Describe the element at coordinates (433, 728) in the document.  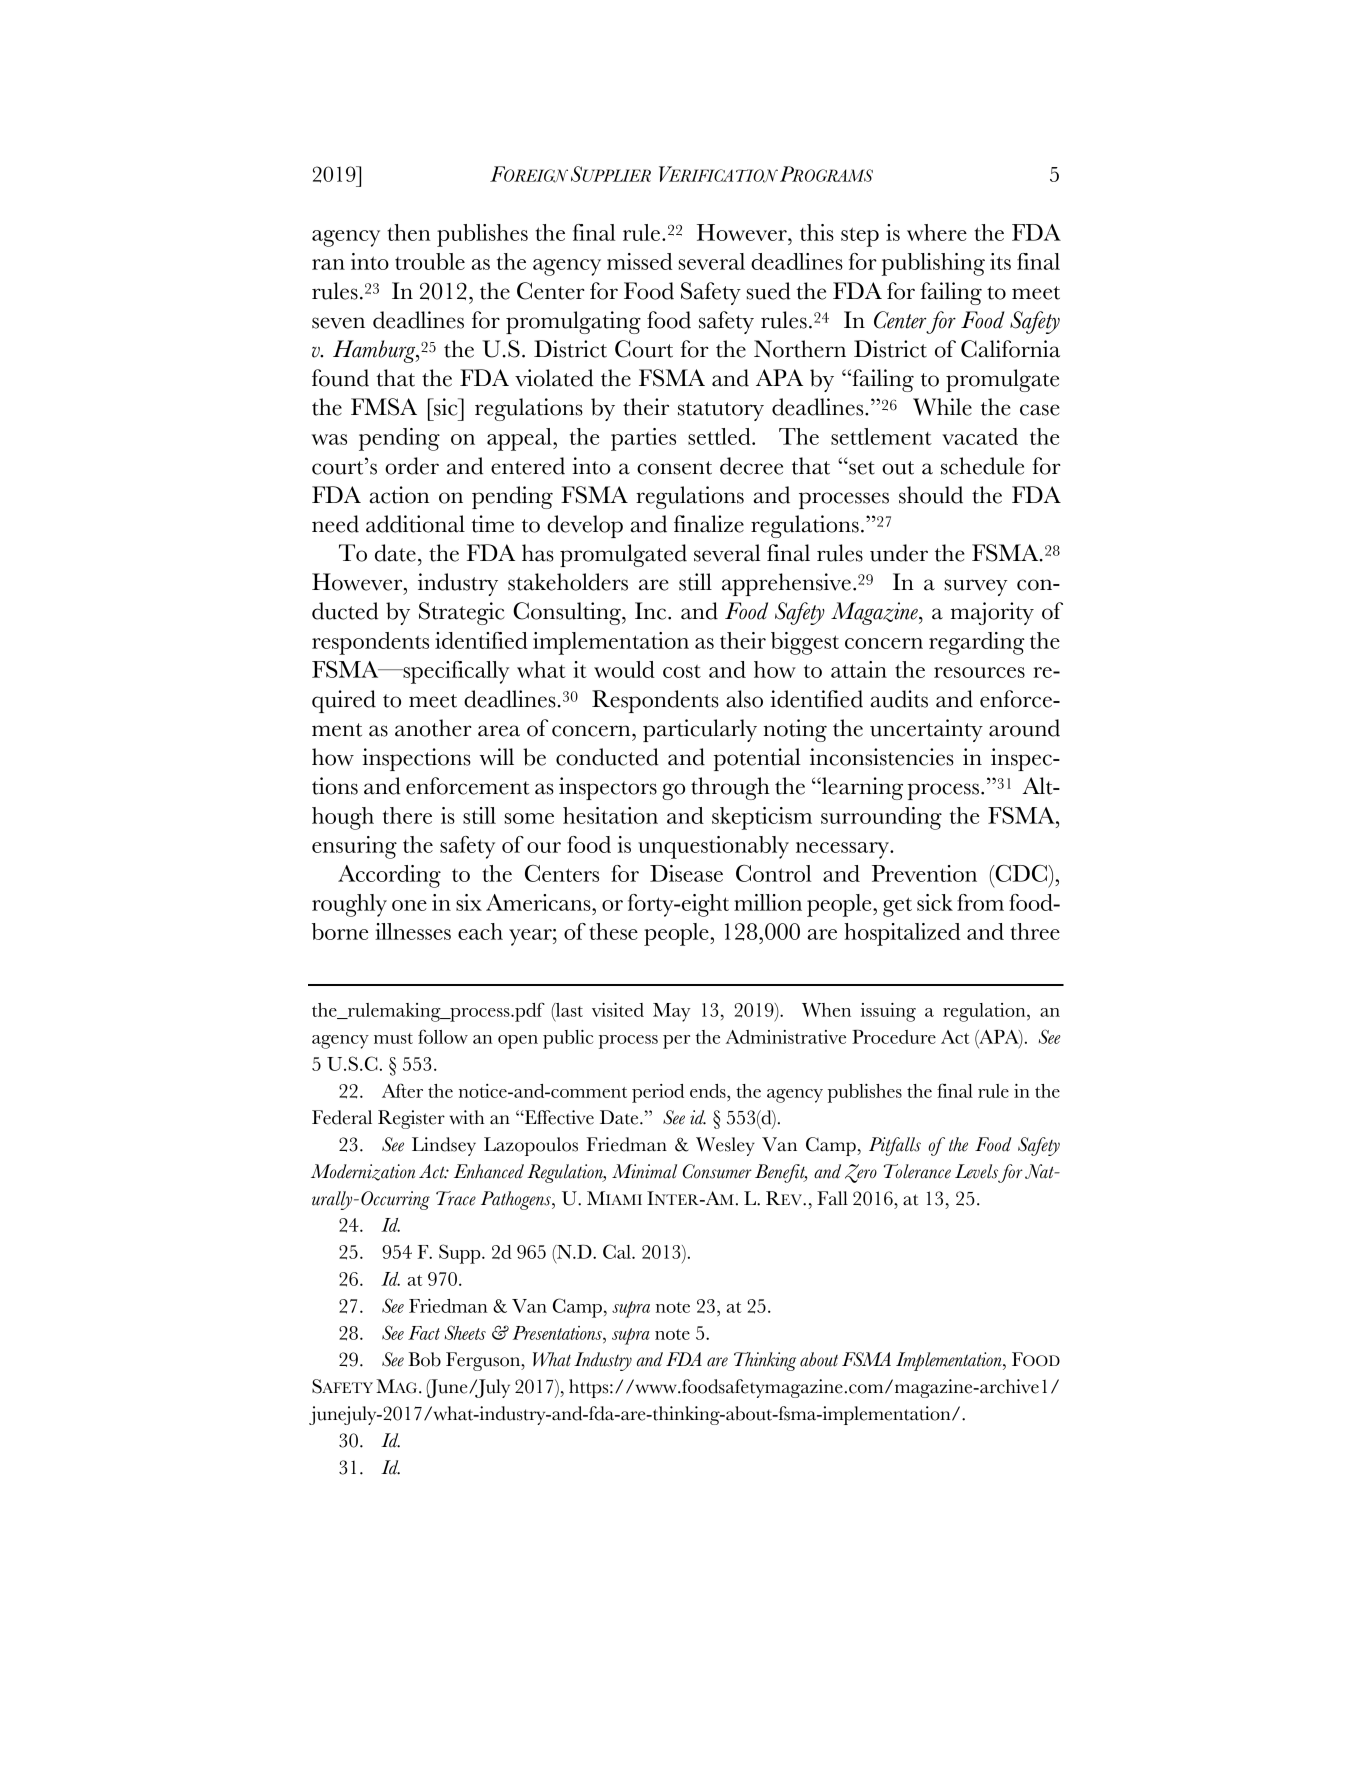
I see `another` at that location.
